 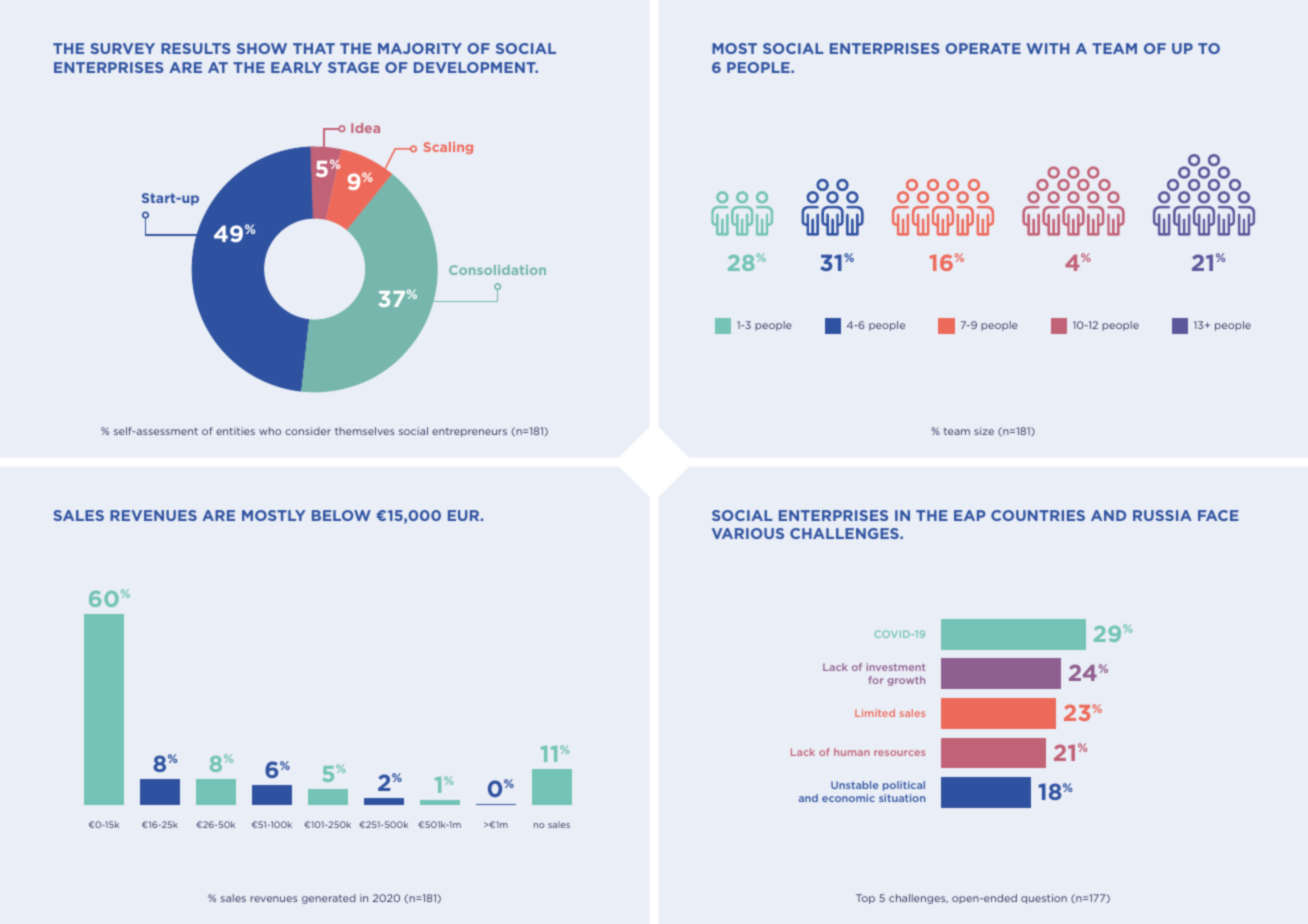 I want to click on MAJORITY, so click(x=420, y=48).
